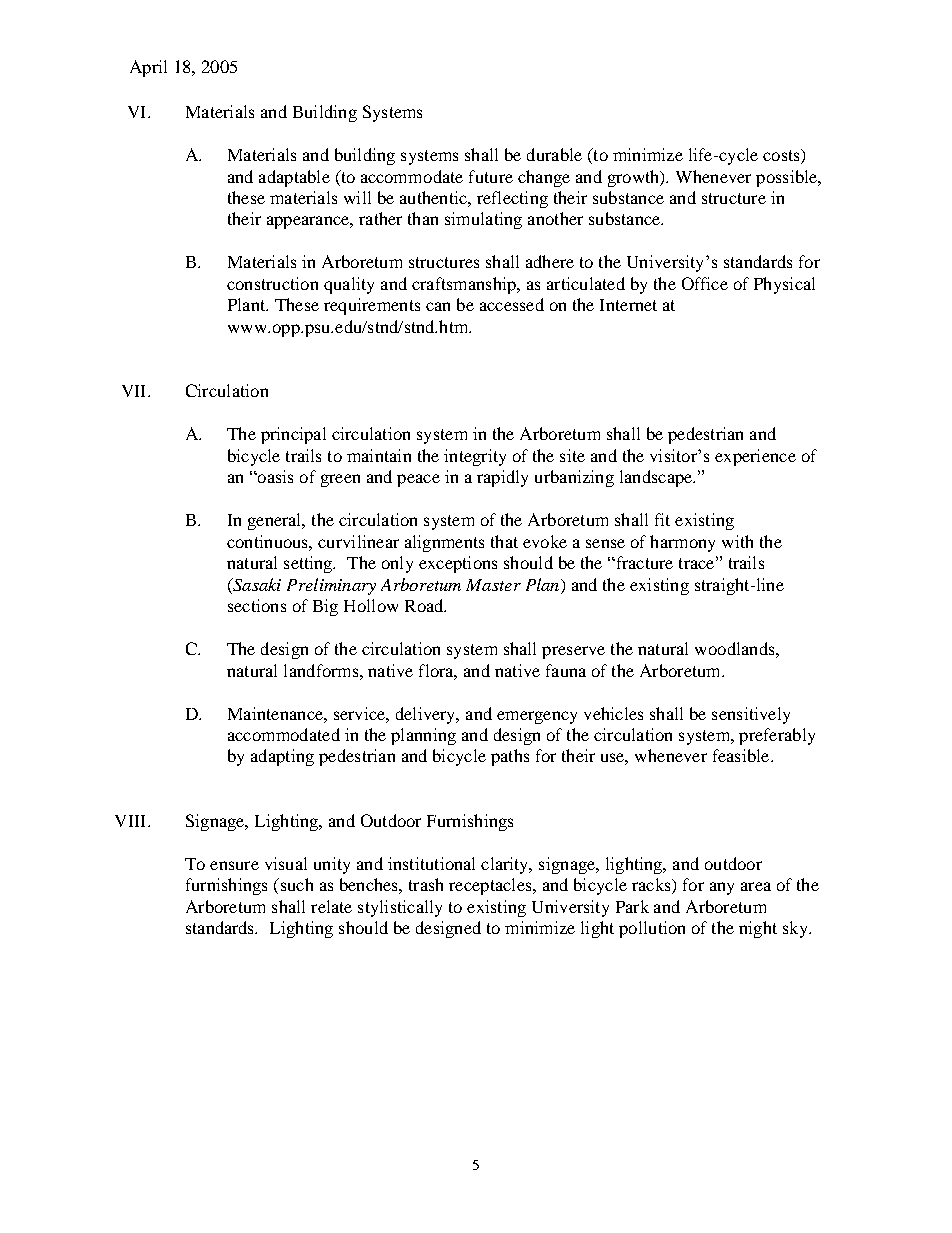 Image resolution: width=952 pixels, height=1233 pixels. Describe the element at coordinates (293, 435) in the screenshot. I see `principal` at that location.
